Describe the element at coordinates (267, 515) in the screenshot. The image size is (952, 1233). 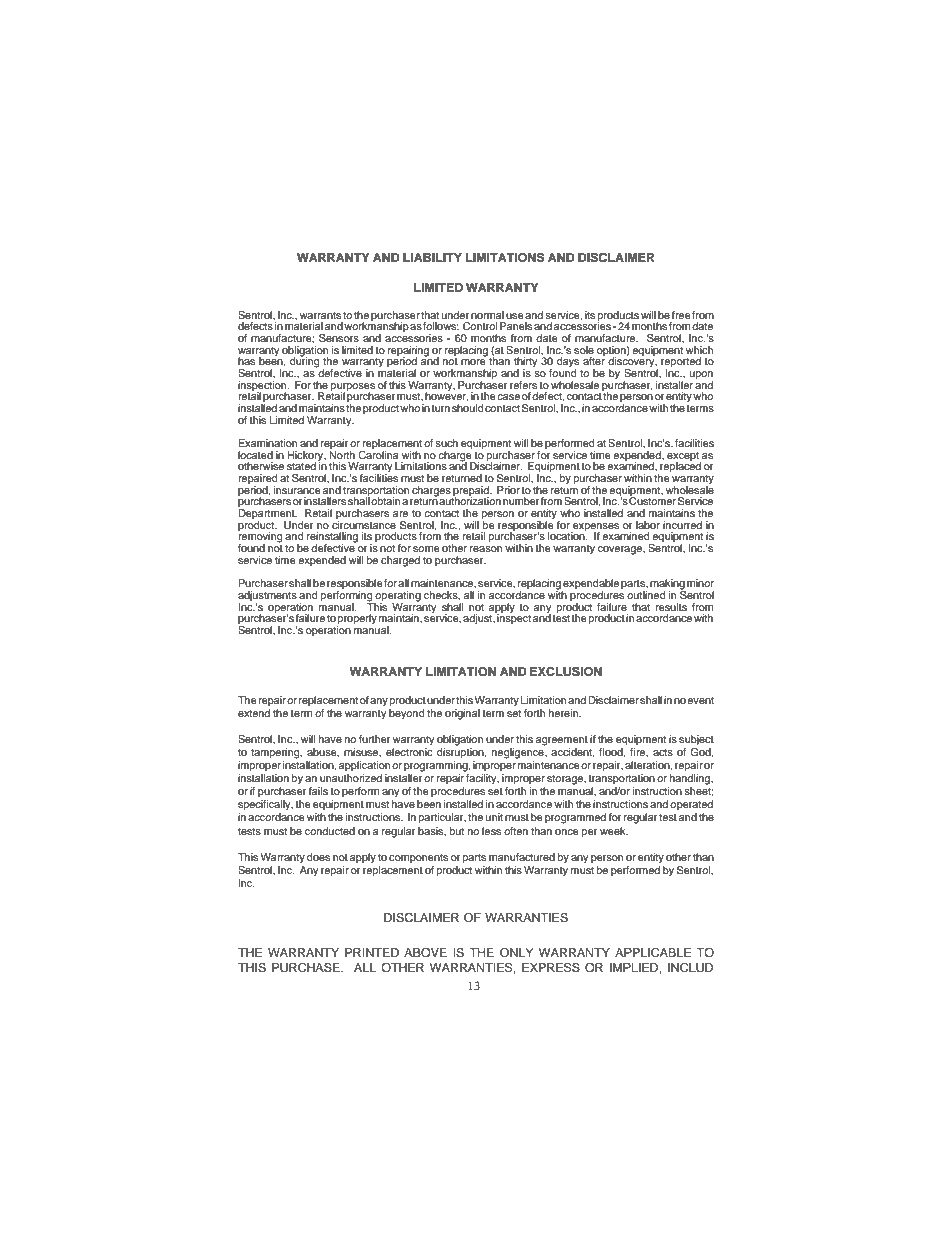
I see `Department` at that location.
